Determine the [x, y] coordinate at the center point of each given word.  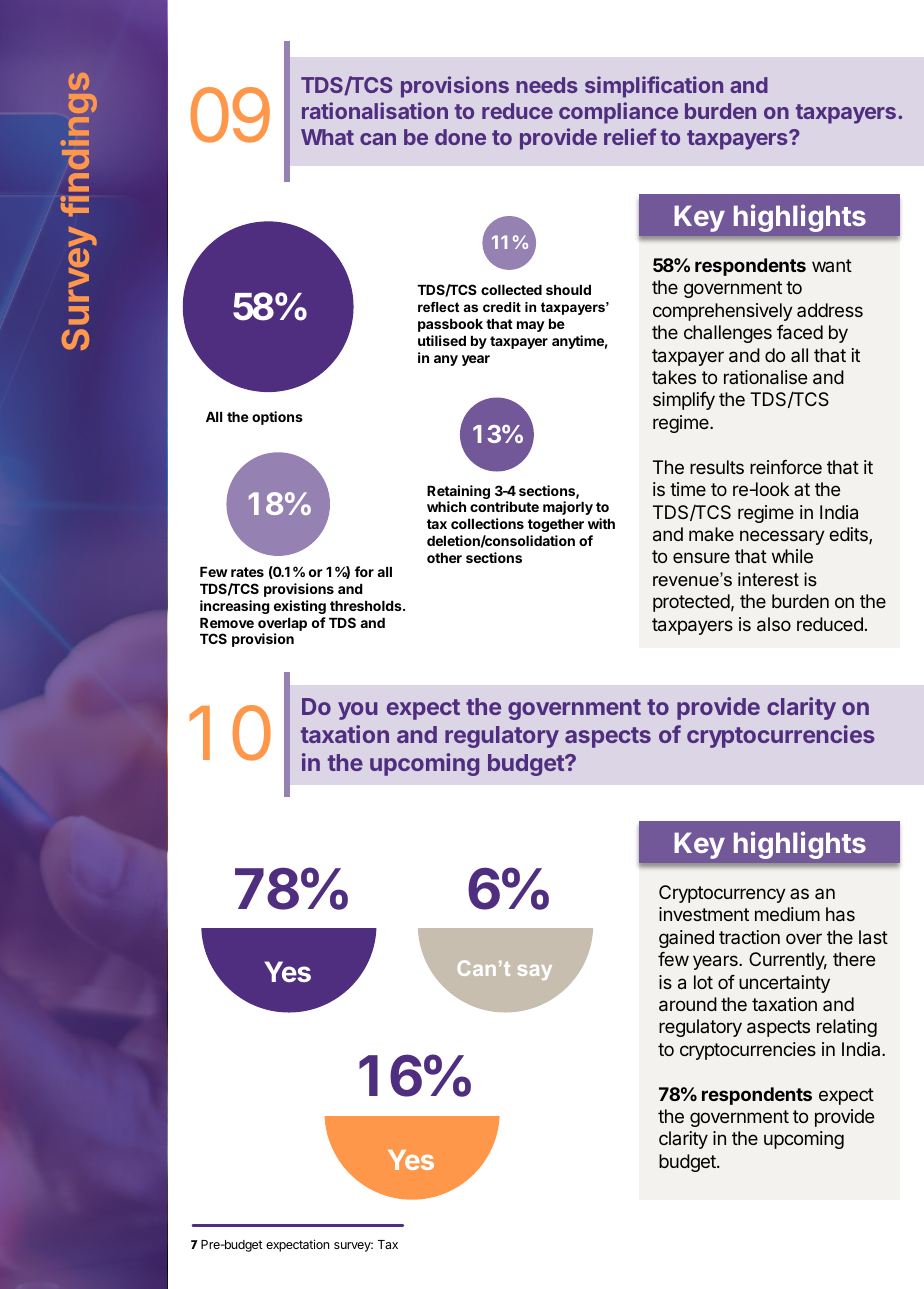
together [556, 525]
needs [547, 85]
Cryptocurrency [722, 894]
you [357, 711]
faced [800, 332]
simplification [654, 87]
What [327, 137]
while [792, 556]
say [535, 972]
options [277, 418]
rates [247, 572]
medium [787, 914]
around [688, 1004]
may [531, 326]
